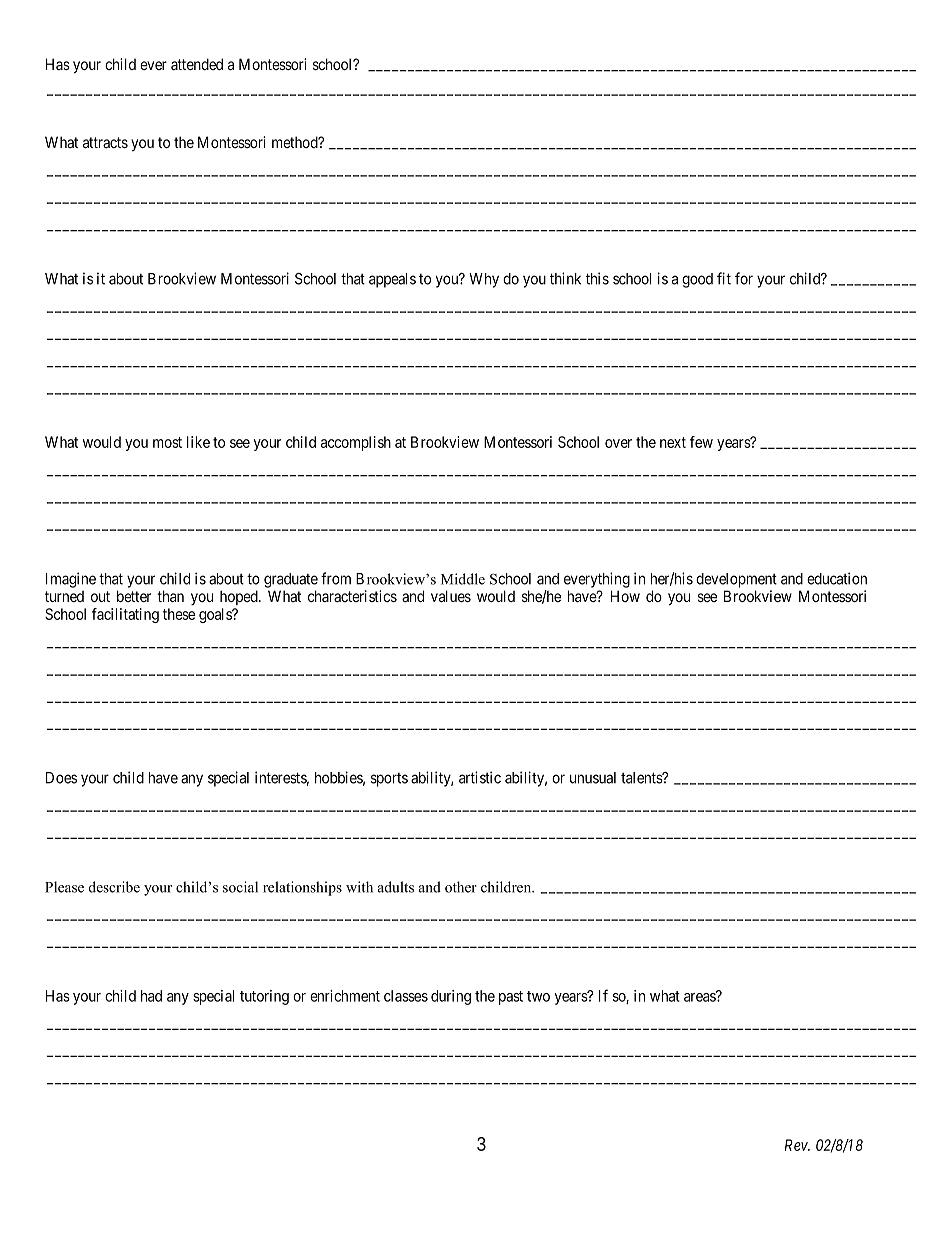  What do you see at coordinates (197, 64) in the document?
I see `attended` at bounding box center [197, 64].
